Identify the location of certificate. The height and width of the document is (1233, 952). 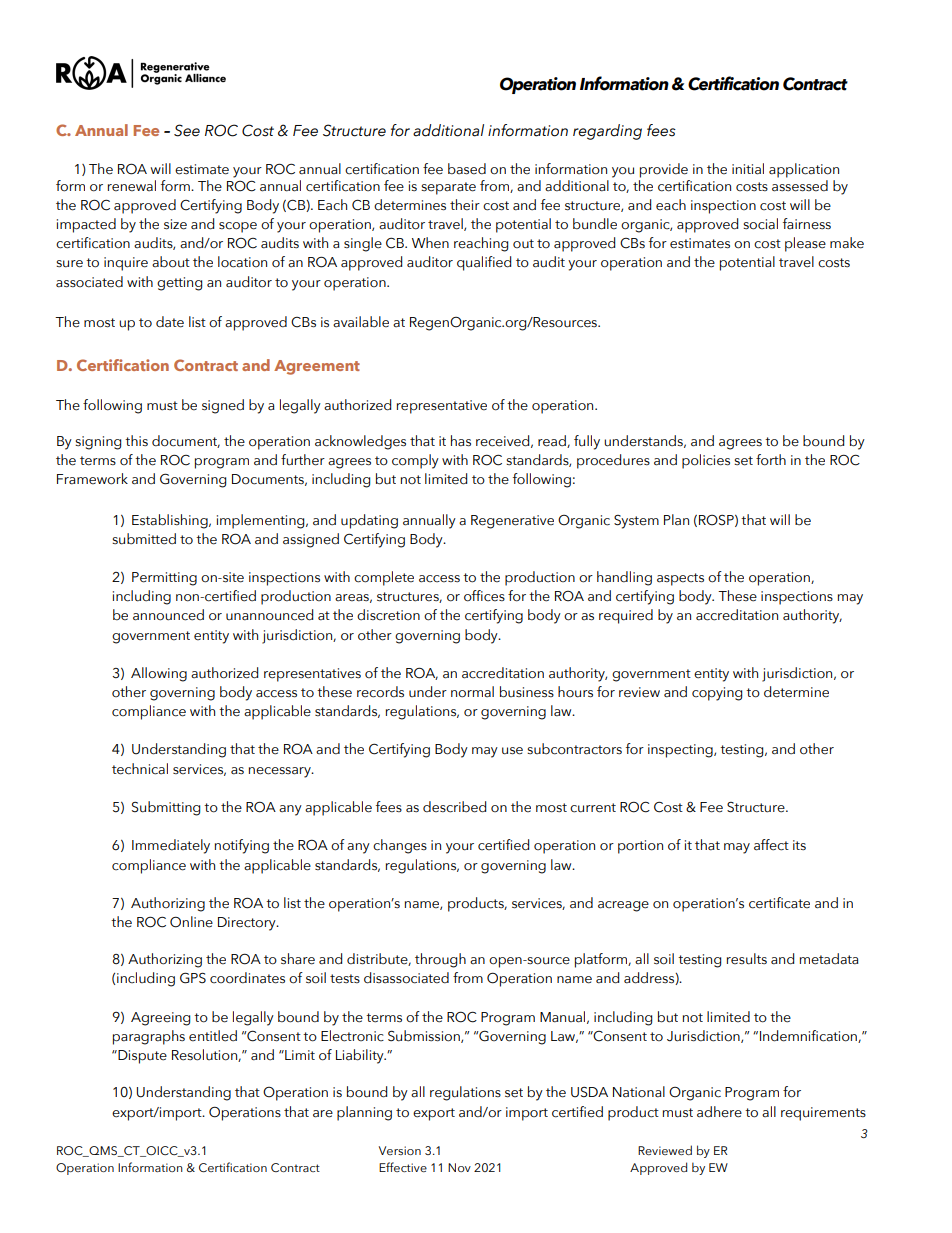
(779, 903).
